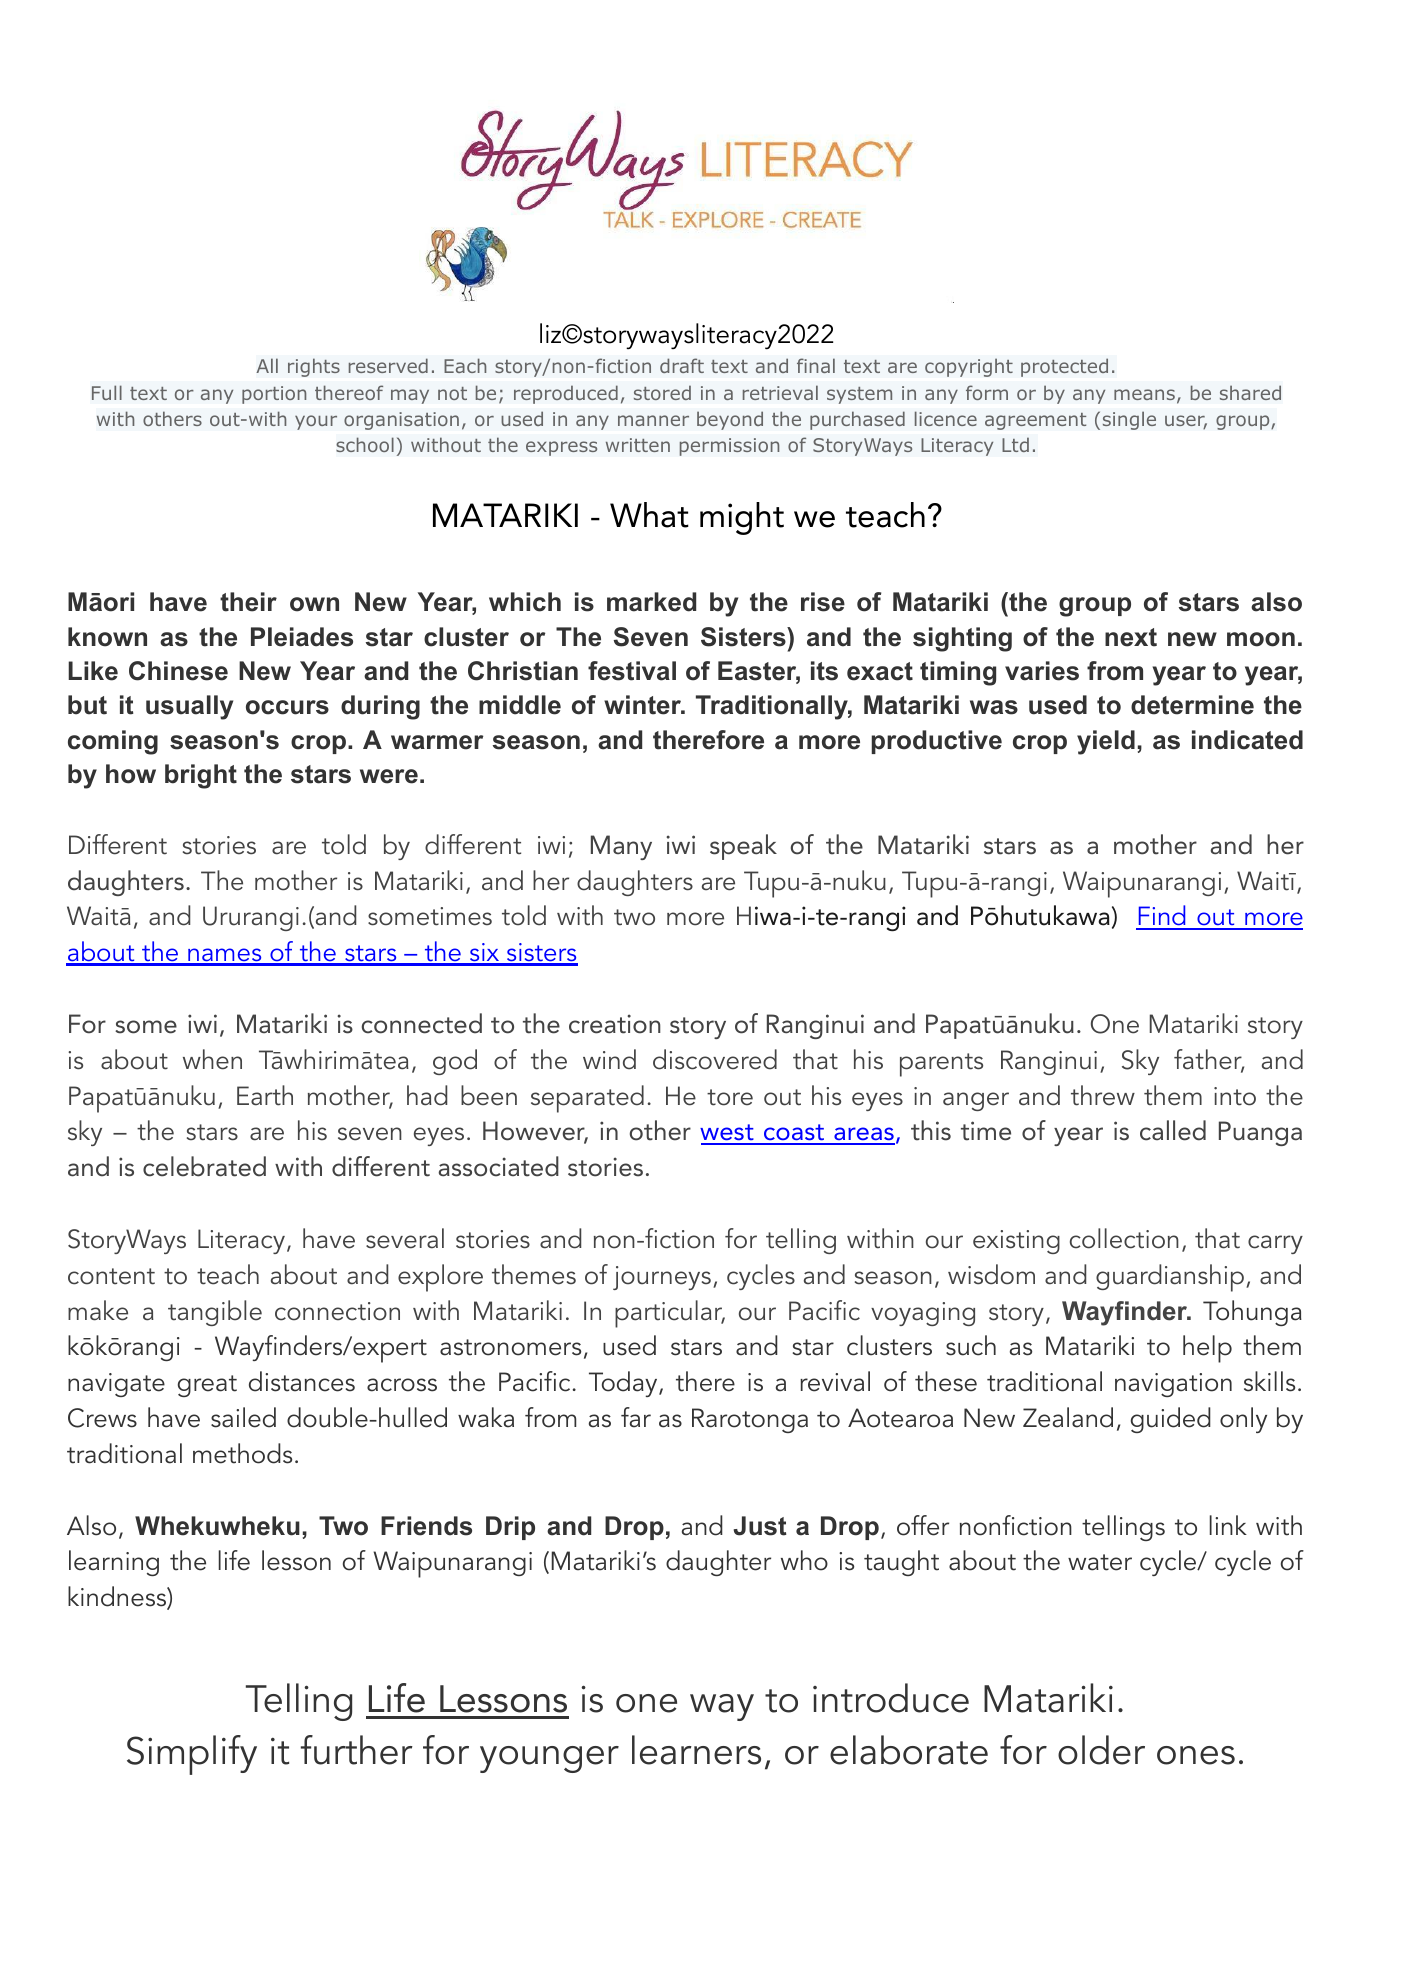 Image resolution: width=1407 pixels, height=1988 pixels. Describe the element at coordinates (696, 1750) in the page. I see `learners` at that location.
